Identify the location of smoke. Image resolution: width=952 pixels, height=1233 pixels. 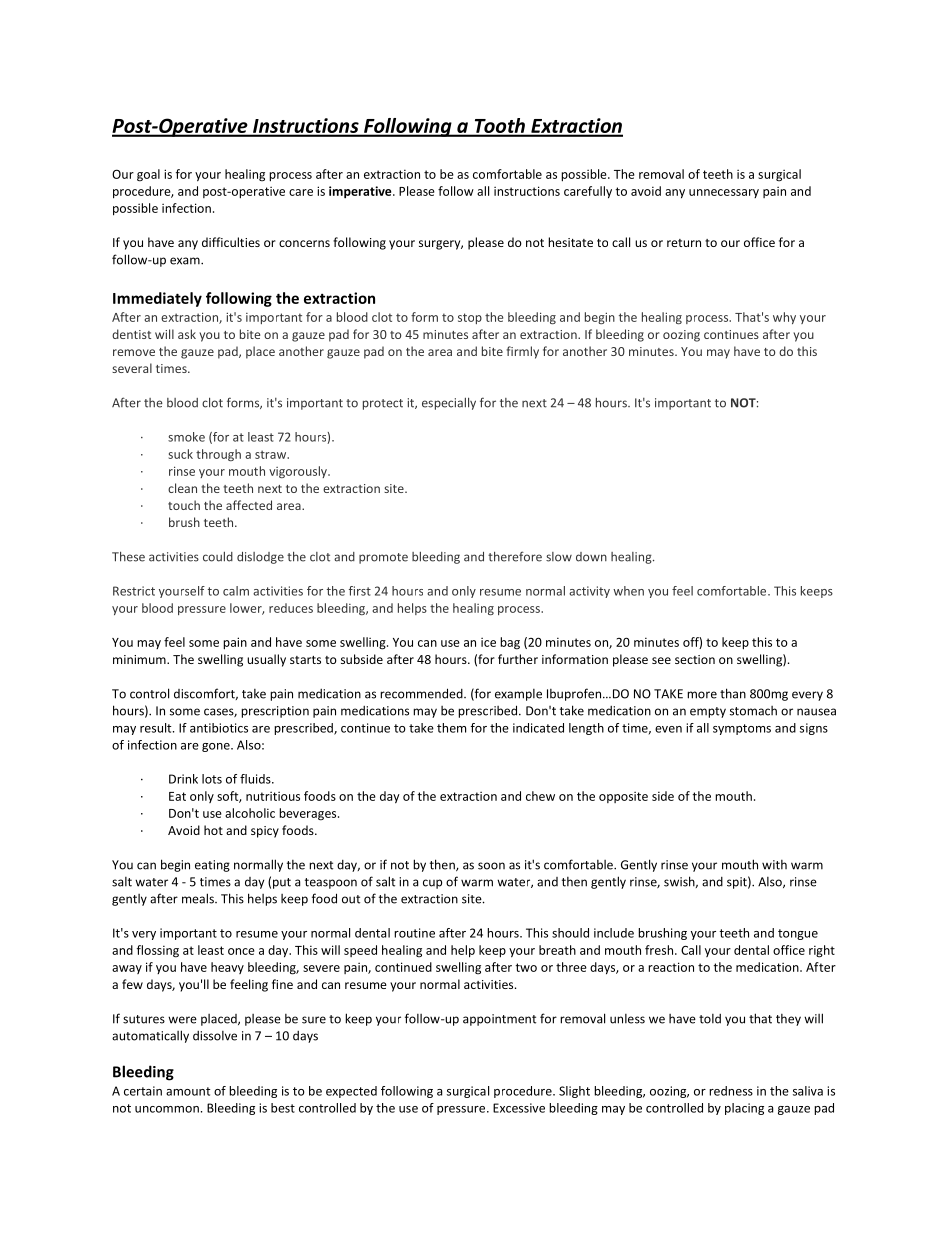
(186, 437).
